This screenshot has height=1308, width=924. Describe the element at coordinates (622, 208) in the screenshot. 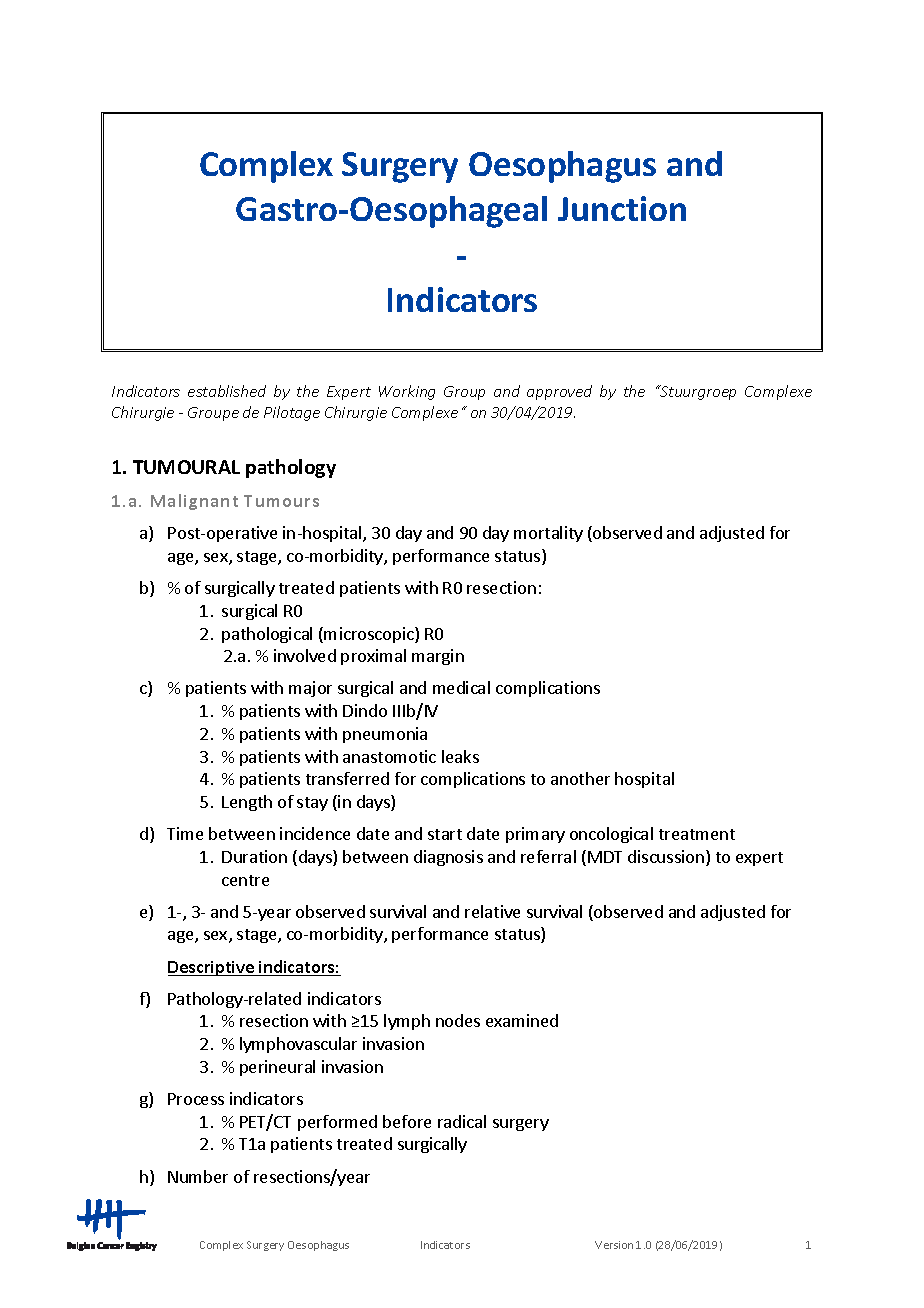

I see `Junction` at that location.
